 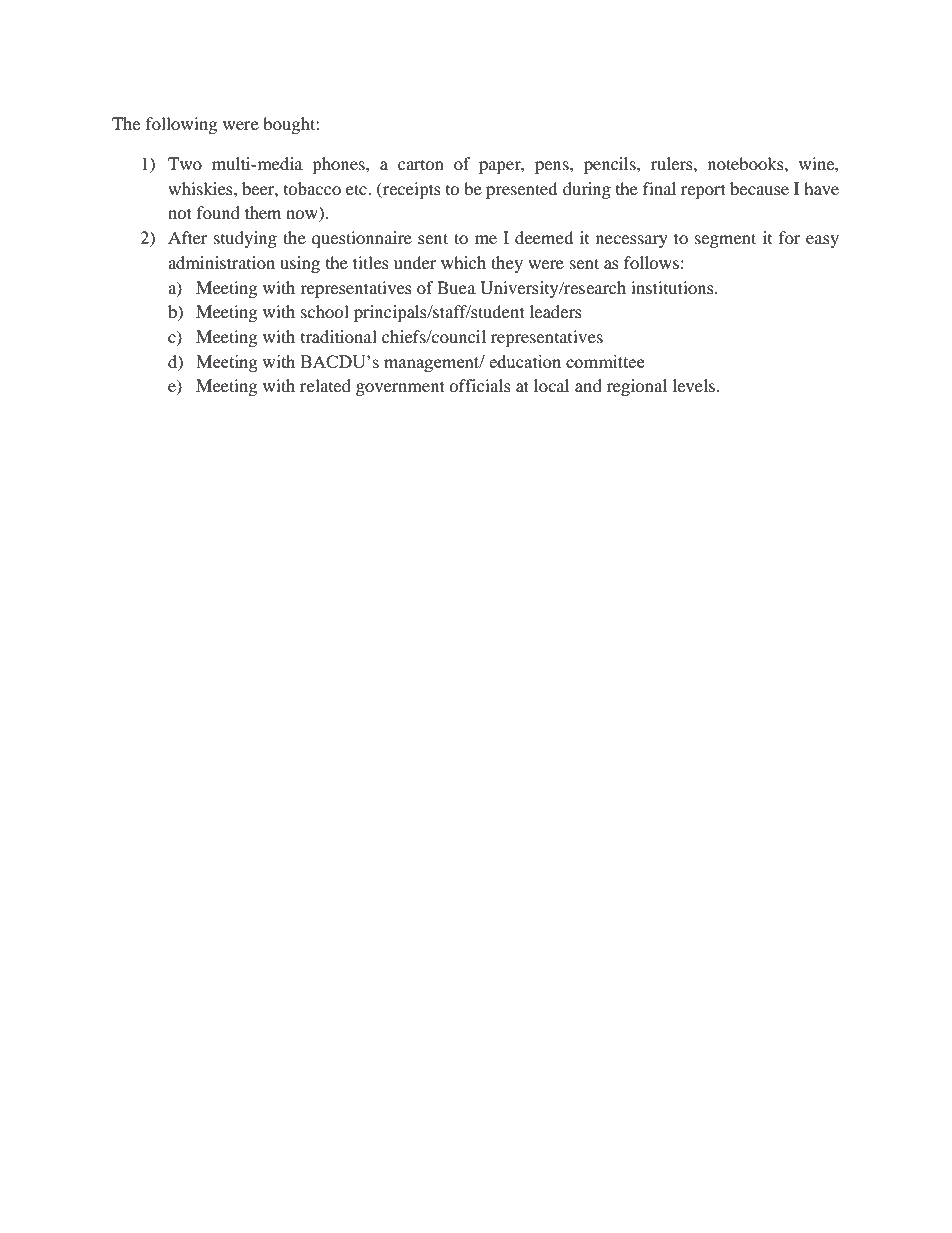 I want to click on related, so click(x=325, y=385).
